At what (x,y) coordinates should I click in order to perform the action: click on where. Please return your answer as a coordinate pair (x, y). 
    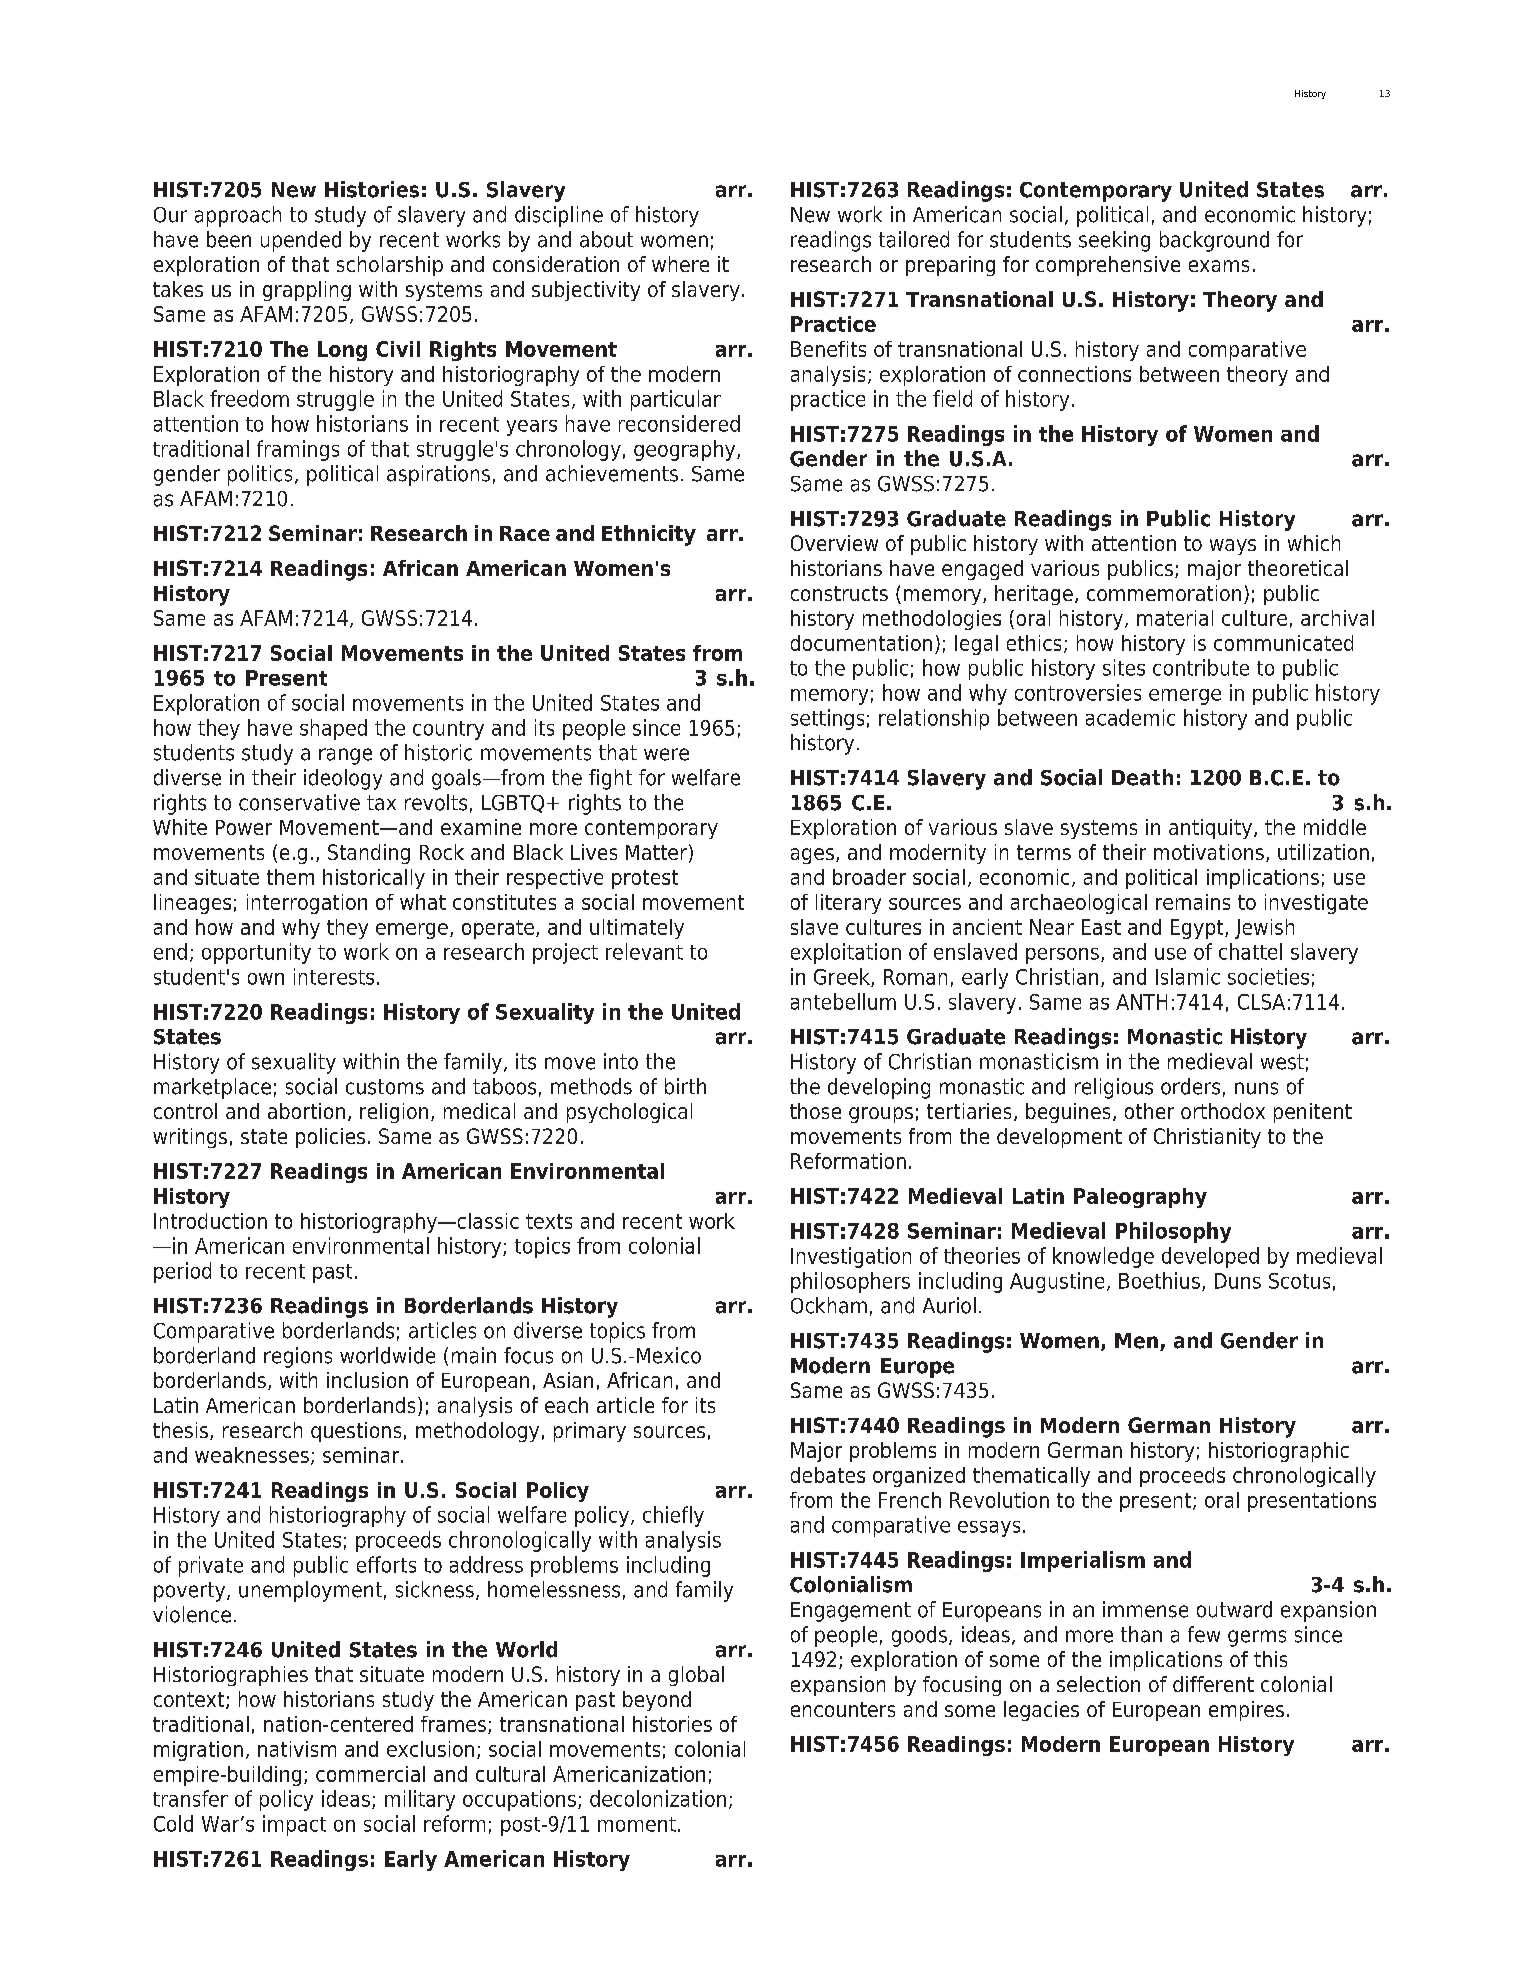
    Looking at the image, I should click on (680, 264).
